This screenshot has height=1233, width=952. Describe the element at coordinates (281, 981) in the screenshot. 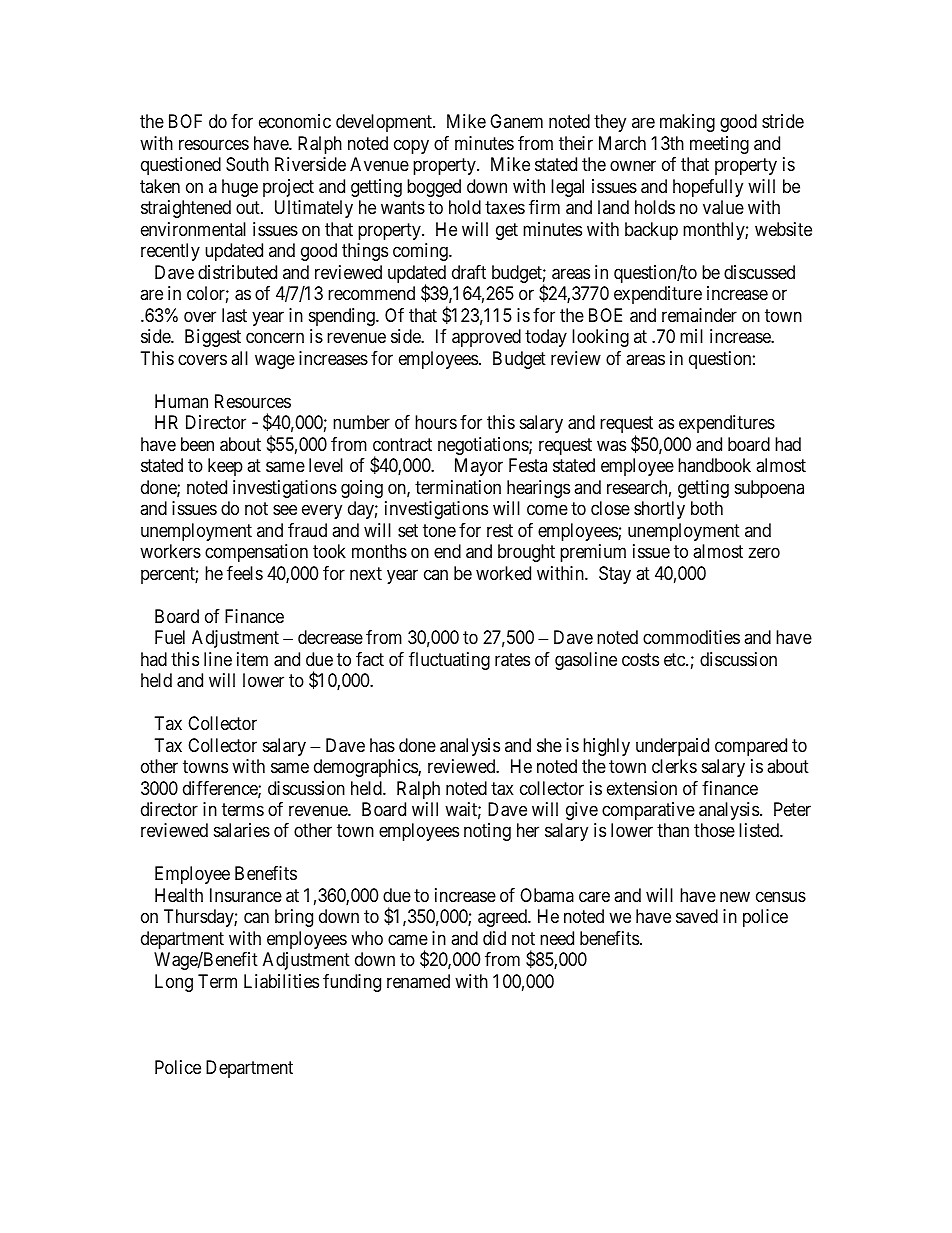

I see `Liabilities` at that location.
